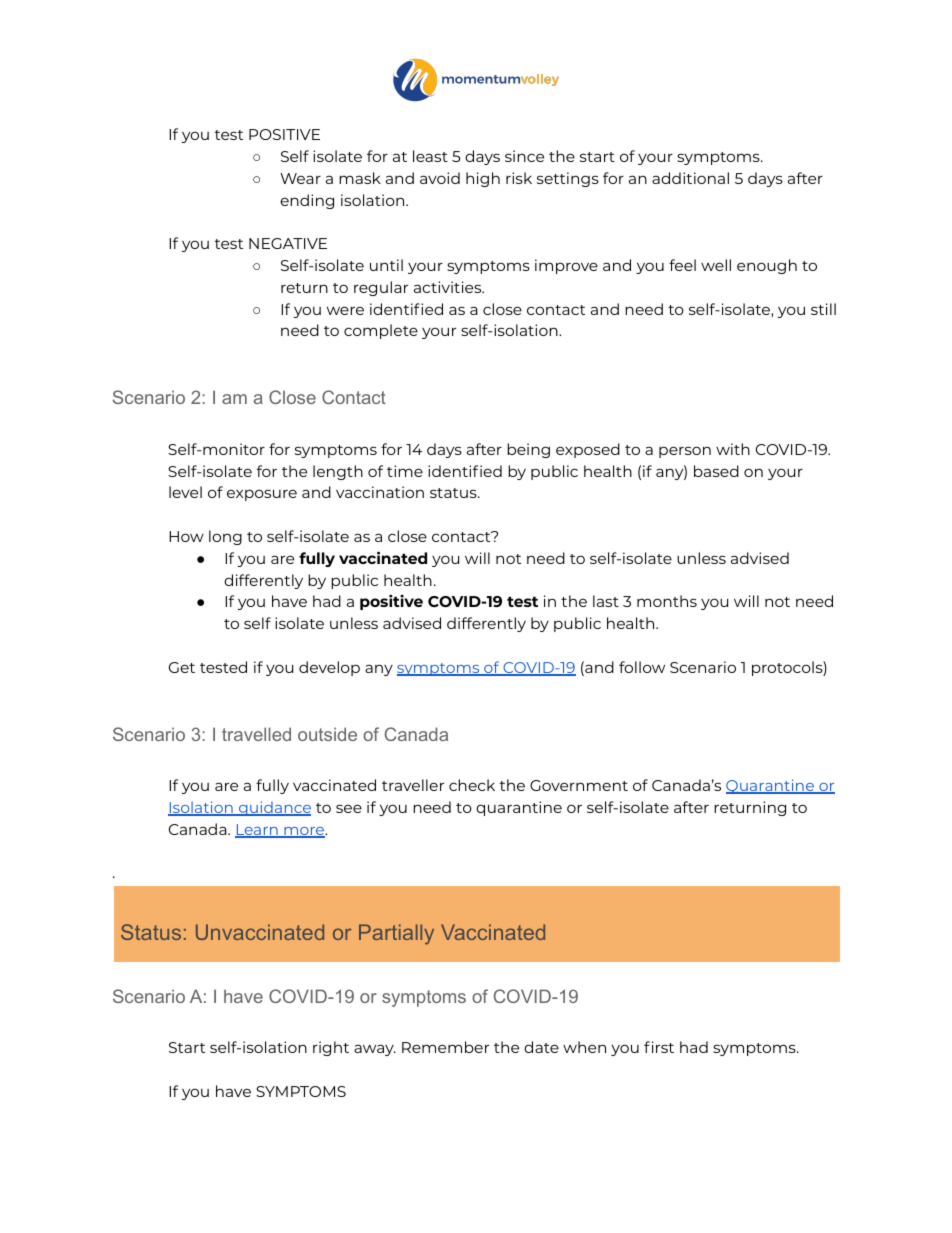 The height and width of the document is (1233, 952). What do you see at coordinates (331, 1048) in the document?
I see `right` at bounding box center [331, 1048].
